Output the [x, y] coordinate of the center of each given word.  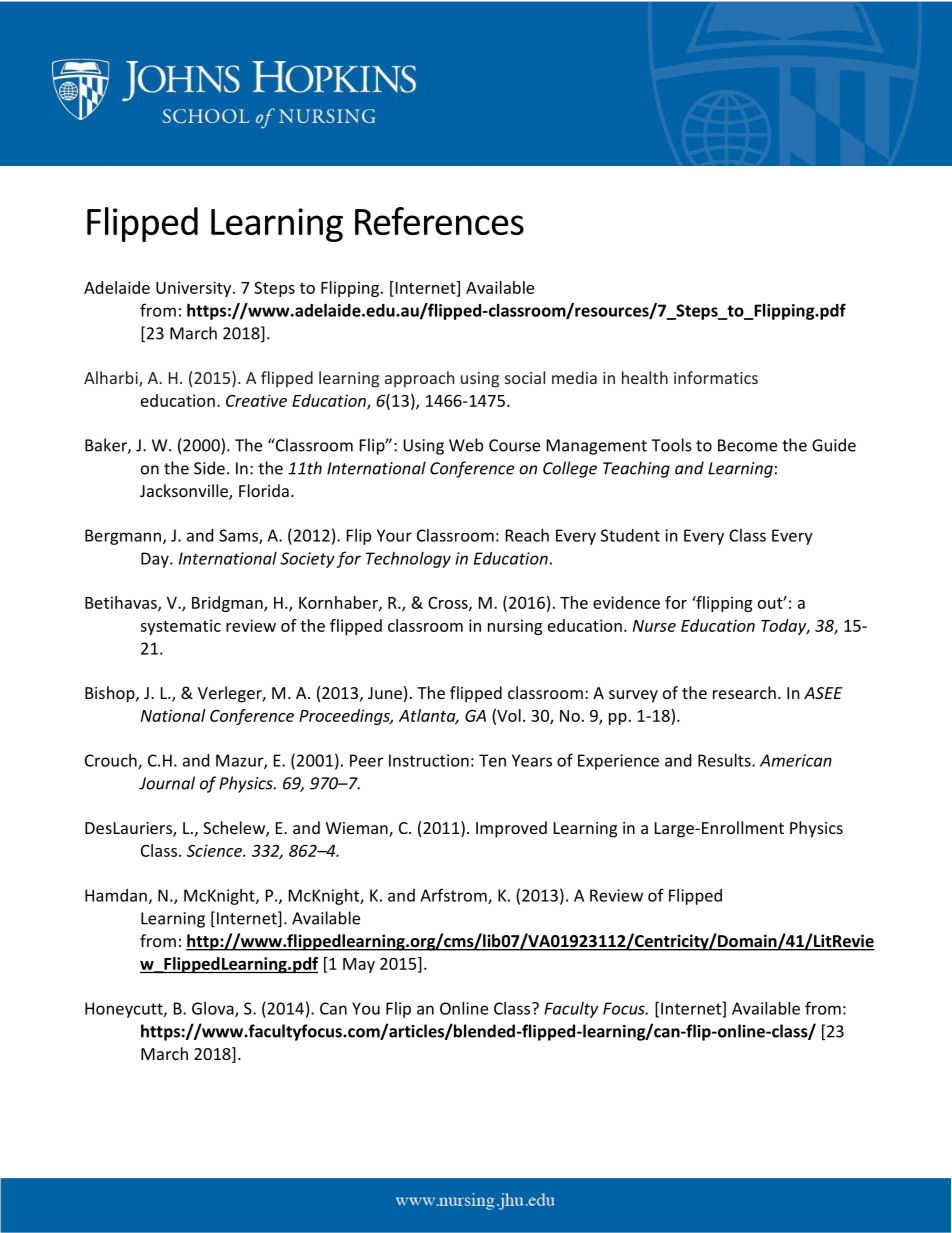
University [195, 289]
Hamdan [116, 895]
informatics [716, 377]
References [439, 221]
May [359, 965]
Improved [511, 829]
